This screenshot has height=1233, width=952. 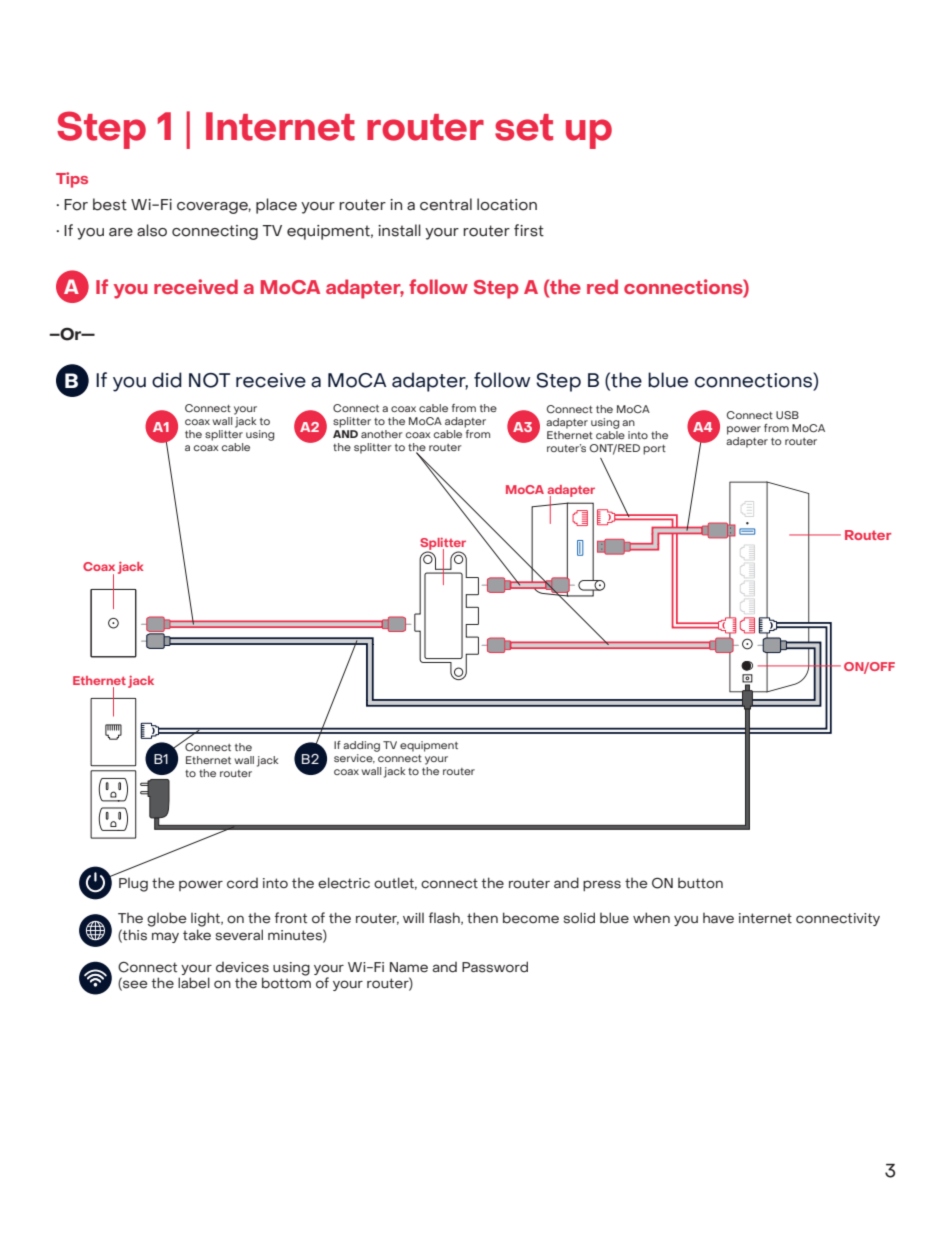 I want to click on another, so click(x=381, y=434).
